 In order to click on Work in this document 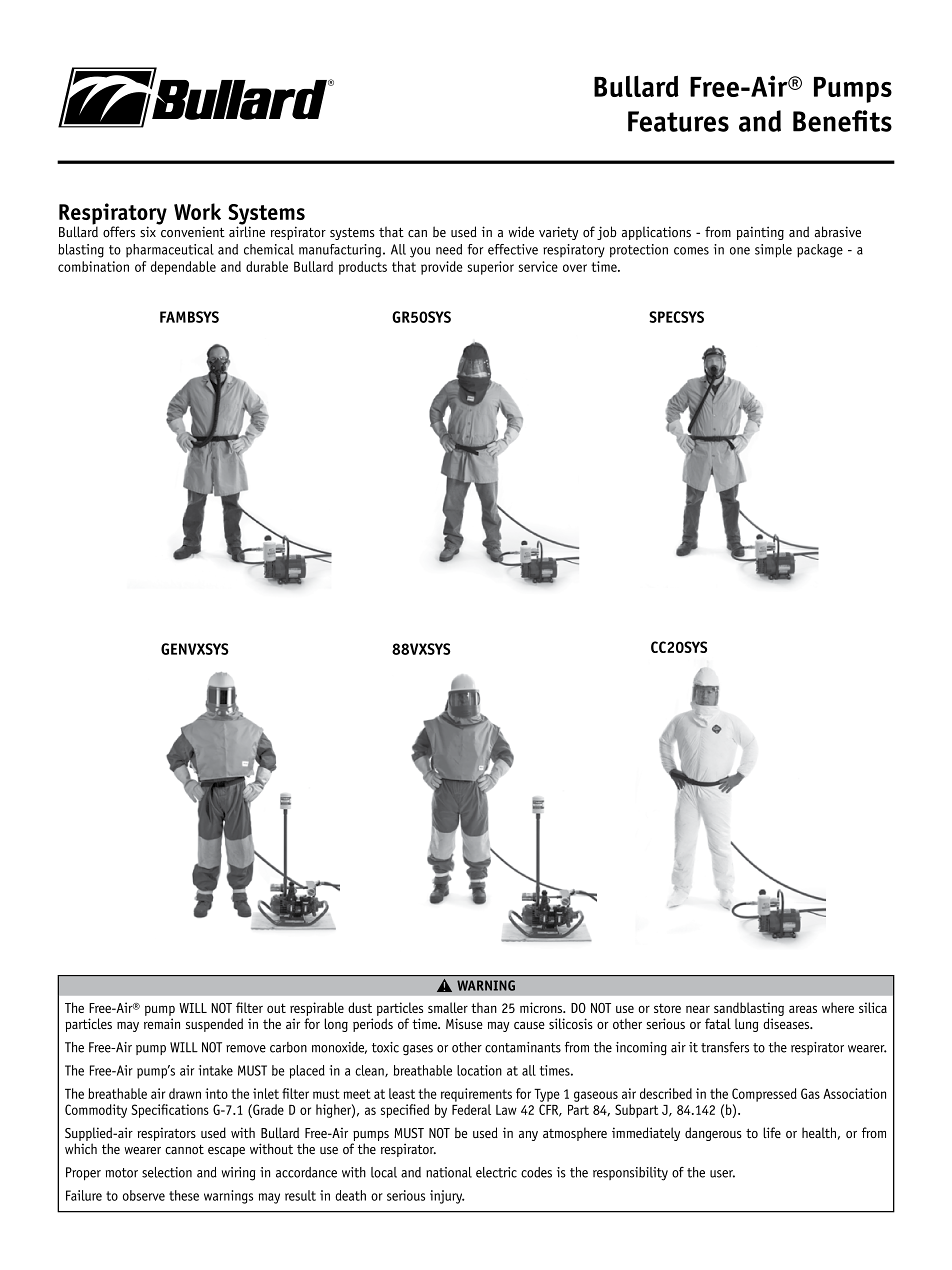, I will do `click(197, 211)`.
